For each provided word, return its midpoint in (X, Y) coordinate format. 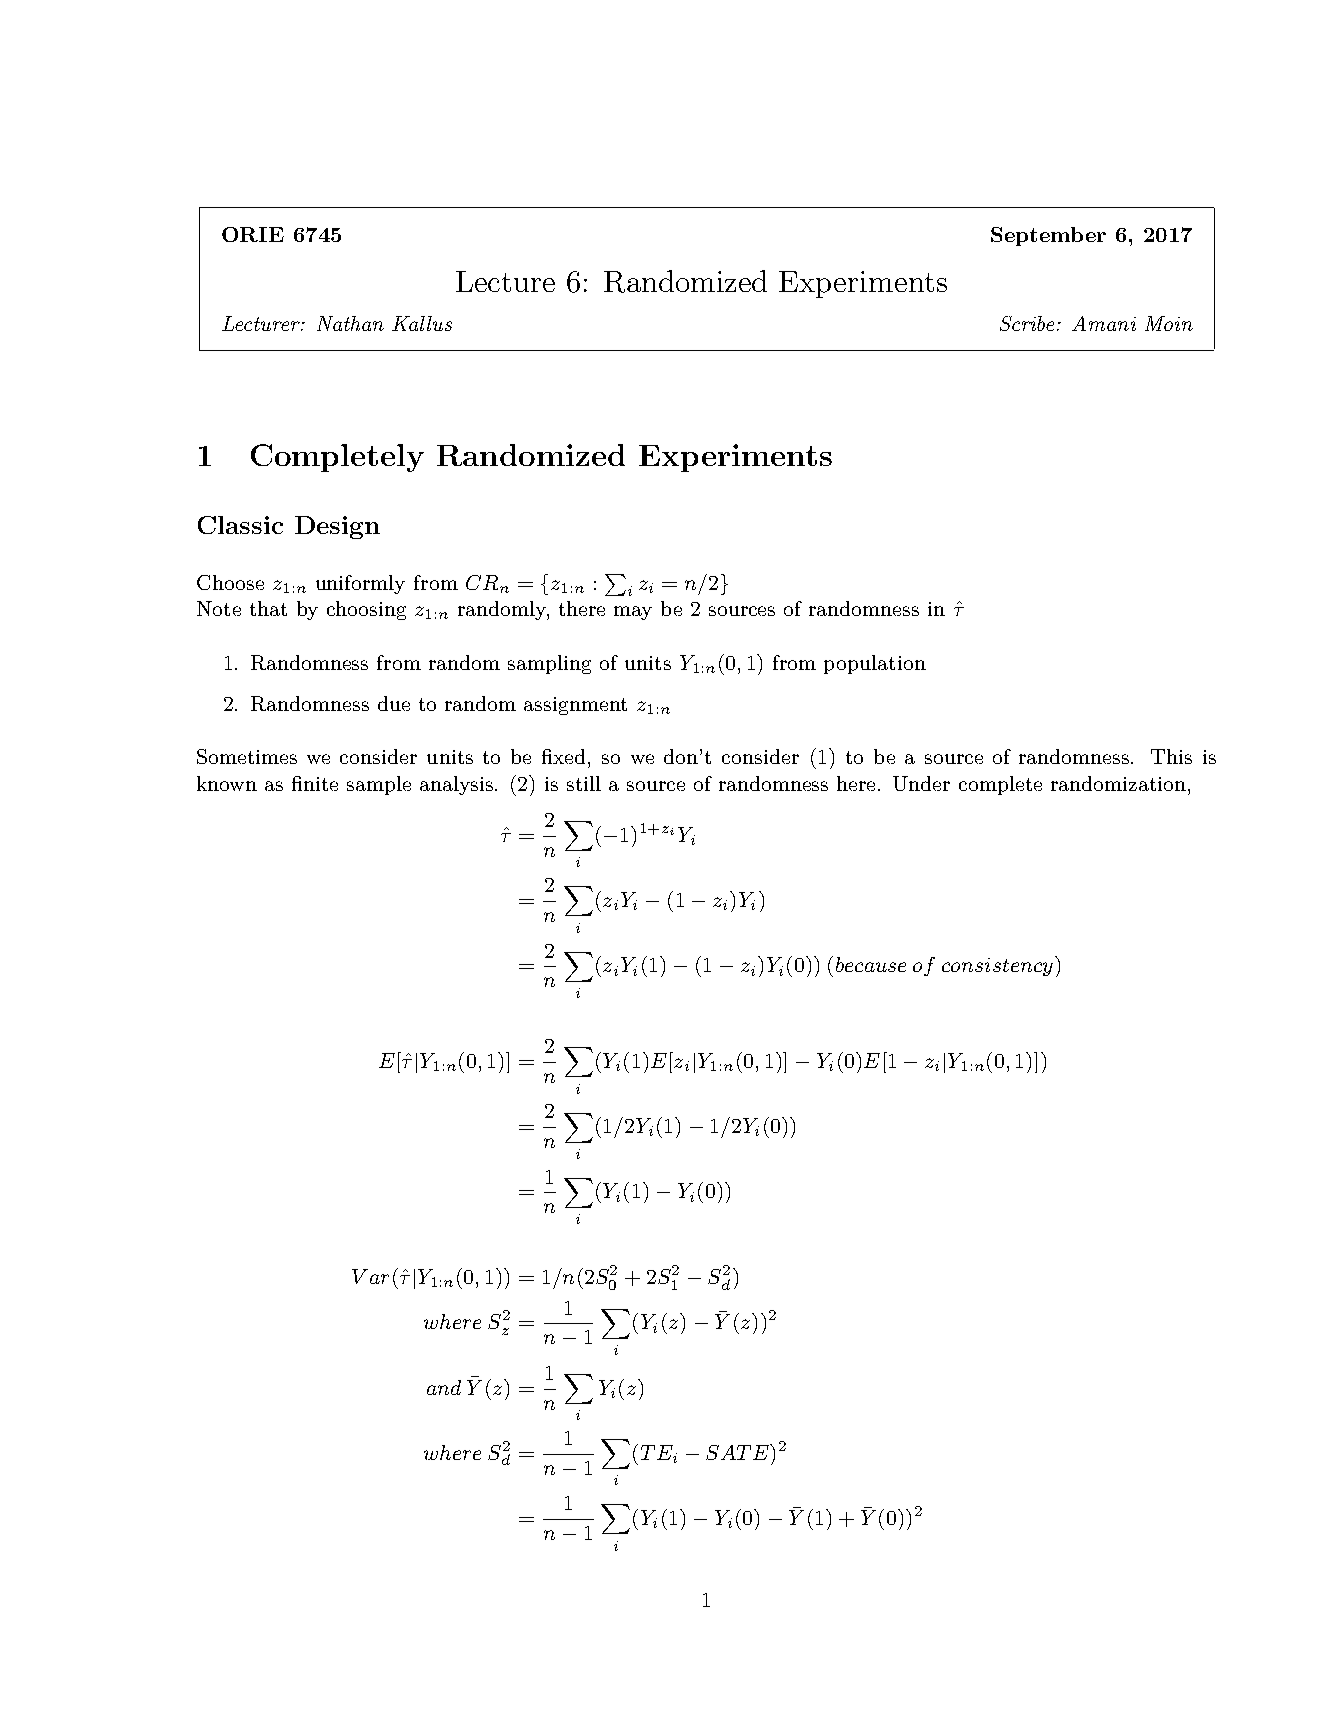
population (875, 664)
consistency (997, 967)
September (1048, 236)
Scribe (1029, 323)
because (871, 964)
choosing (366, 610)
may (633, 613)
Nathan (350, 323)
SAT (728, 1452)
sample (379, 785)
